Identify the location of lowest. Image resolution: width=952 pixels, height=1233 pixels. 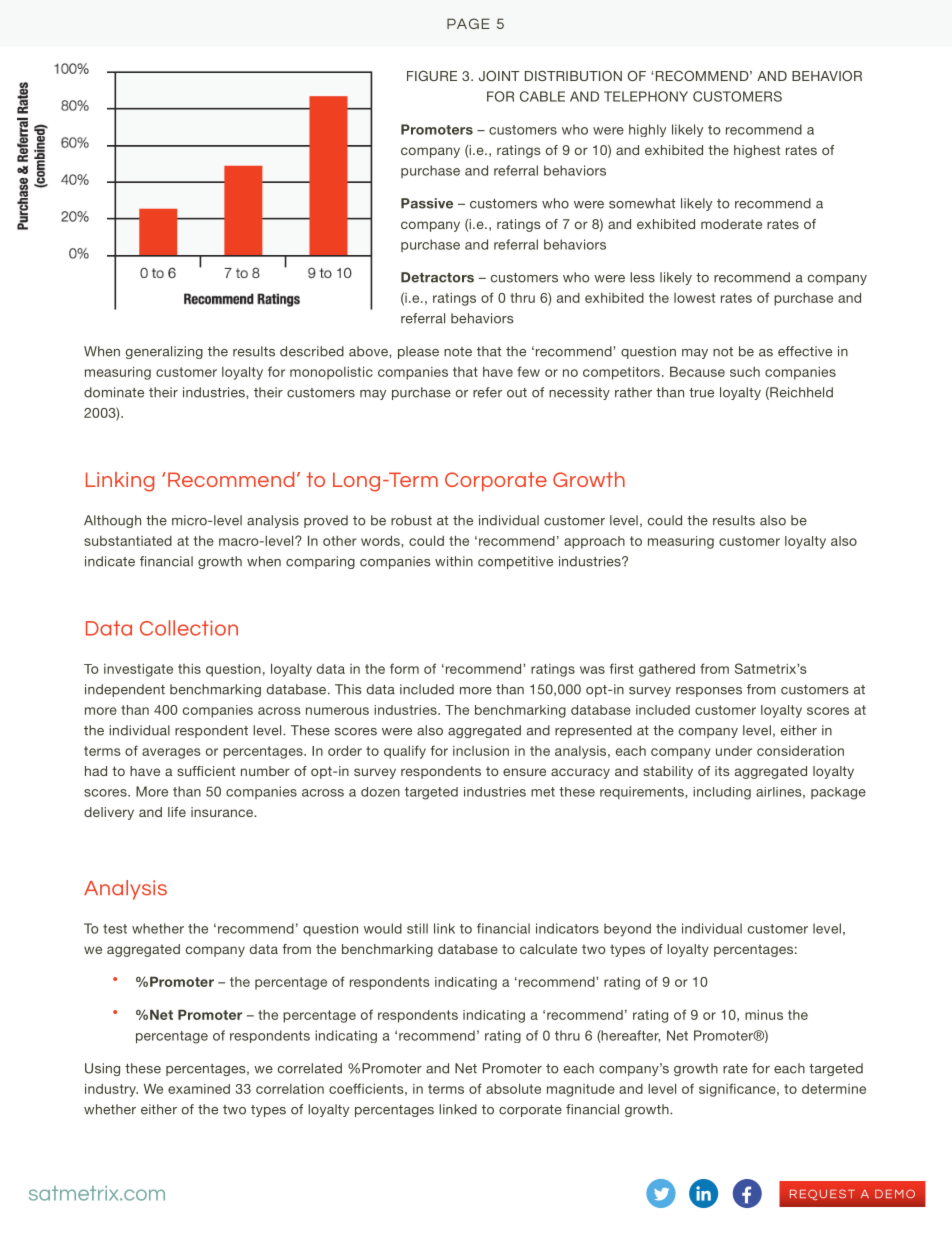
(694, 298).
